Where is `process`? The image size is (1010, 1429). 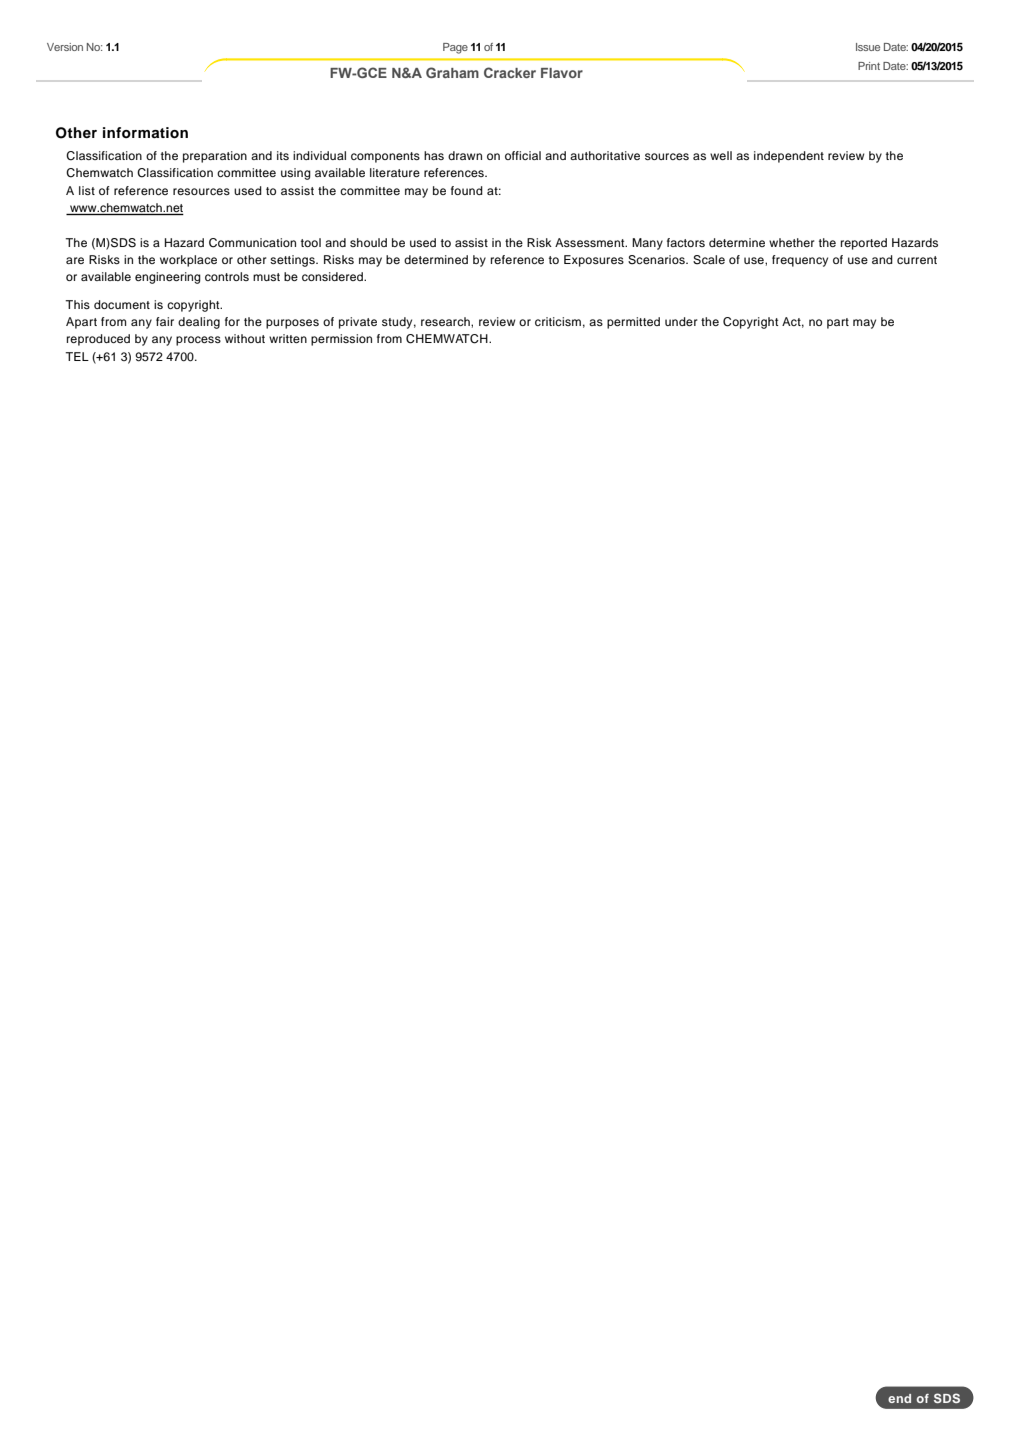
process is located at coordinates (198, 341).
